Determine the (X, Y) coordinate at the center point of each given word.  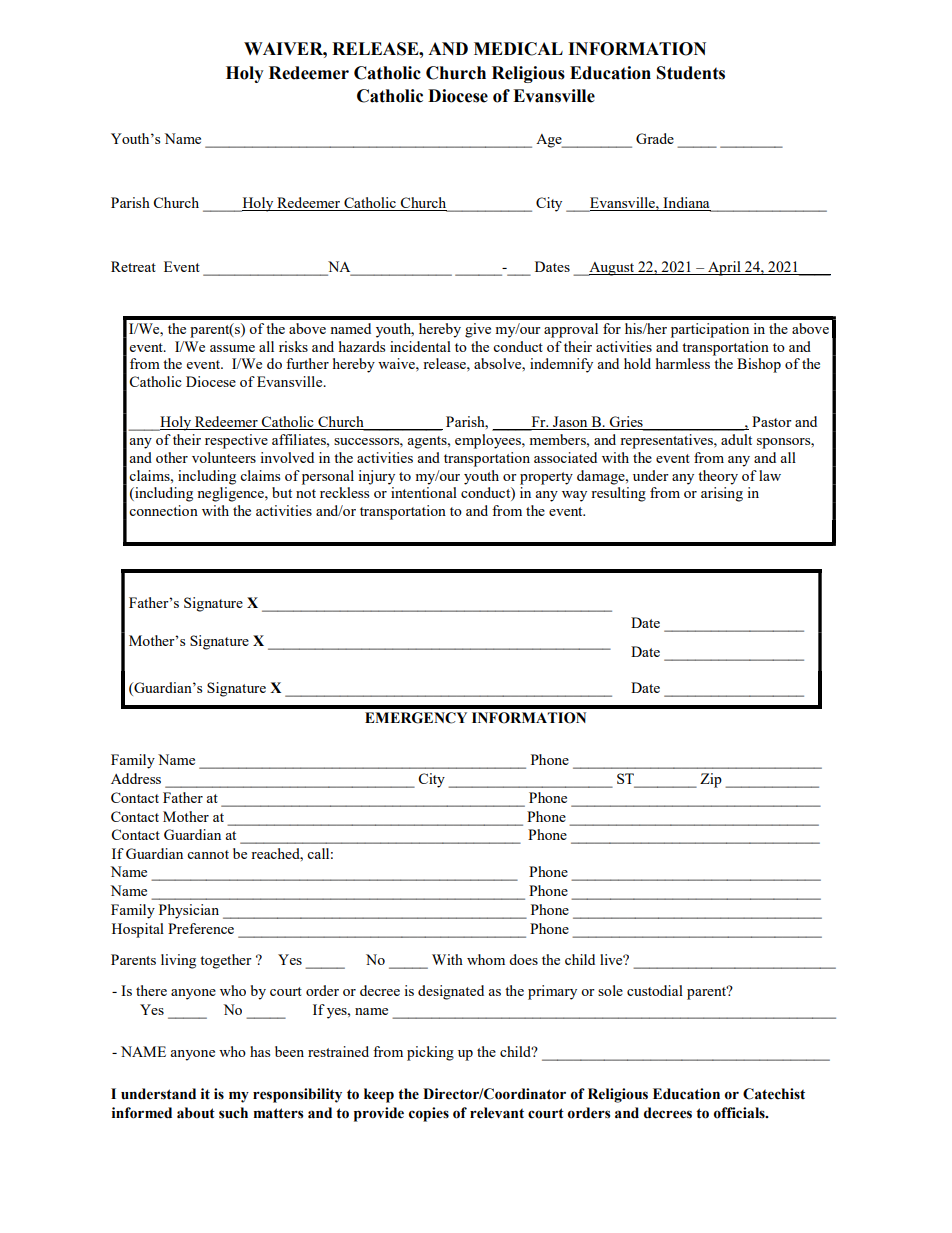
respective (236, 441)
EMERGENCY (416, 718)
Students (691, 73)
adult (736, 439)
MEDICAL (518, 49)
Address (136, 778)
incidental (420, 346)
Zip (711, 780)
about (196, 1113)
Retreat (133, 266)
